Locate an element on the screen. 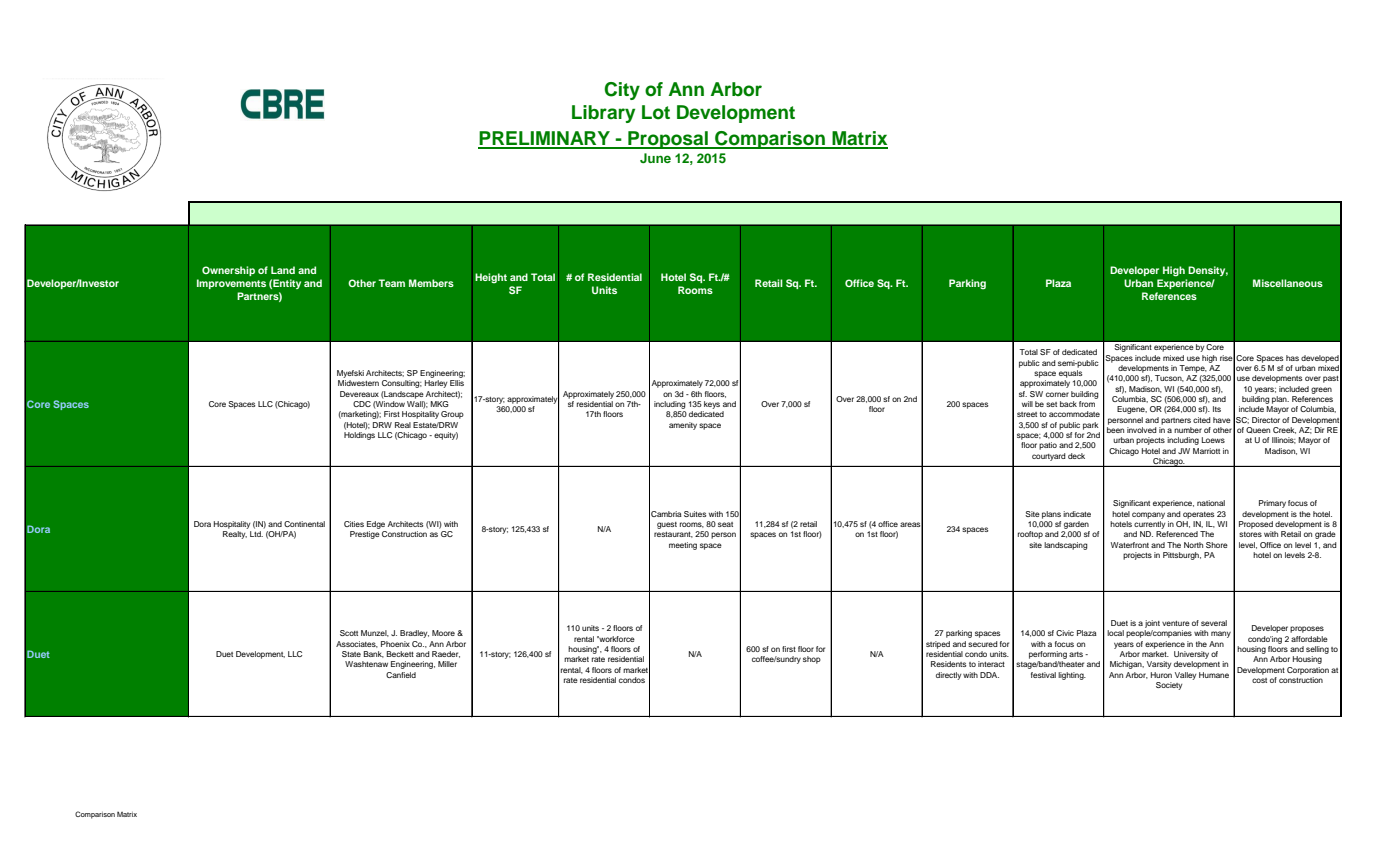 Image resolution: width=1400 pixels, height=850 pixels. Team is located at coordinates (391, 283).
